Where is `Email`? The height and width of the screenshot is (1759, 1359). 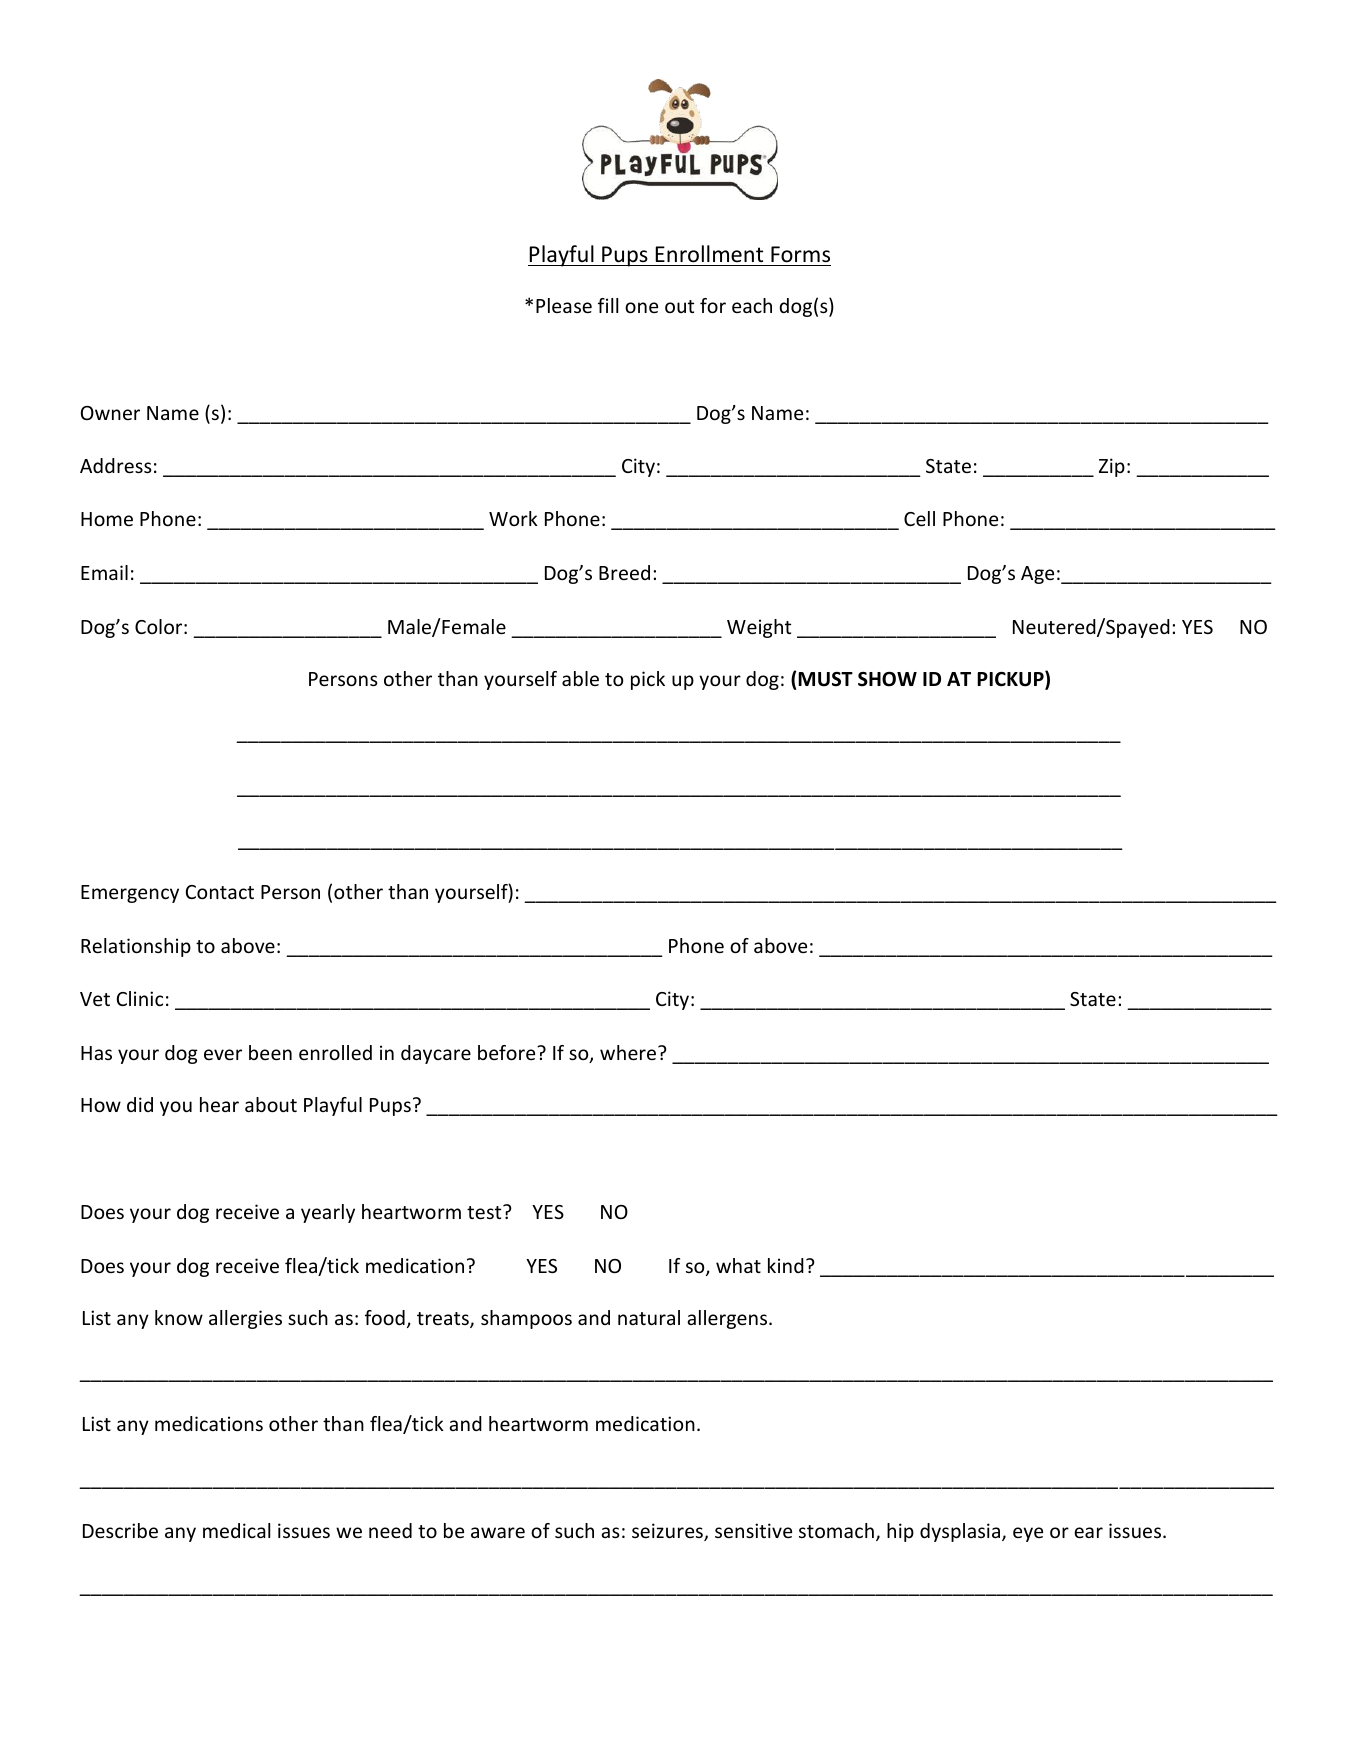
Email is located at coordinates (104, 572).
